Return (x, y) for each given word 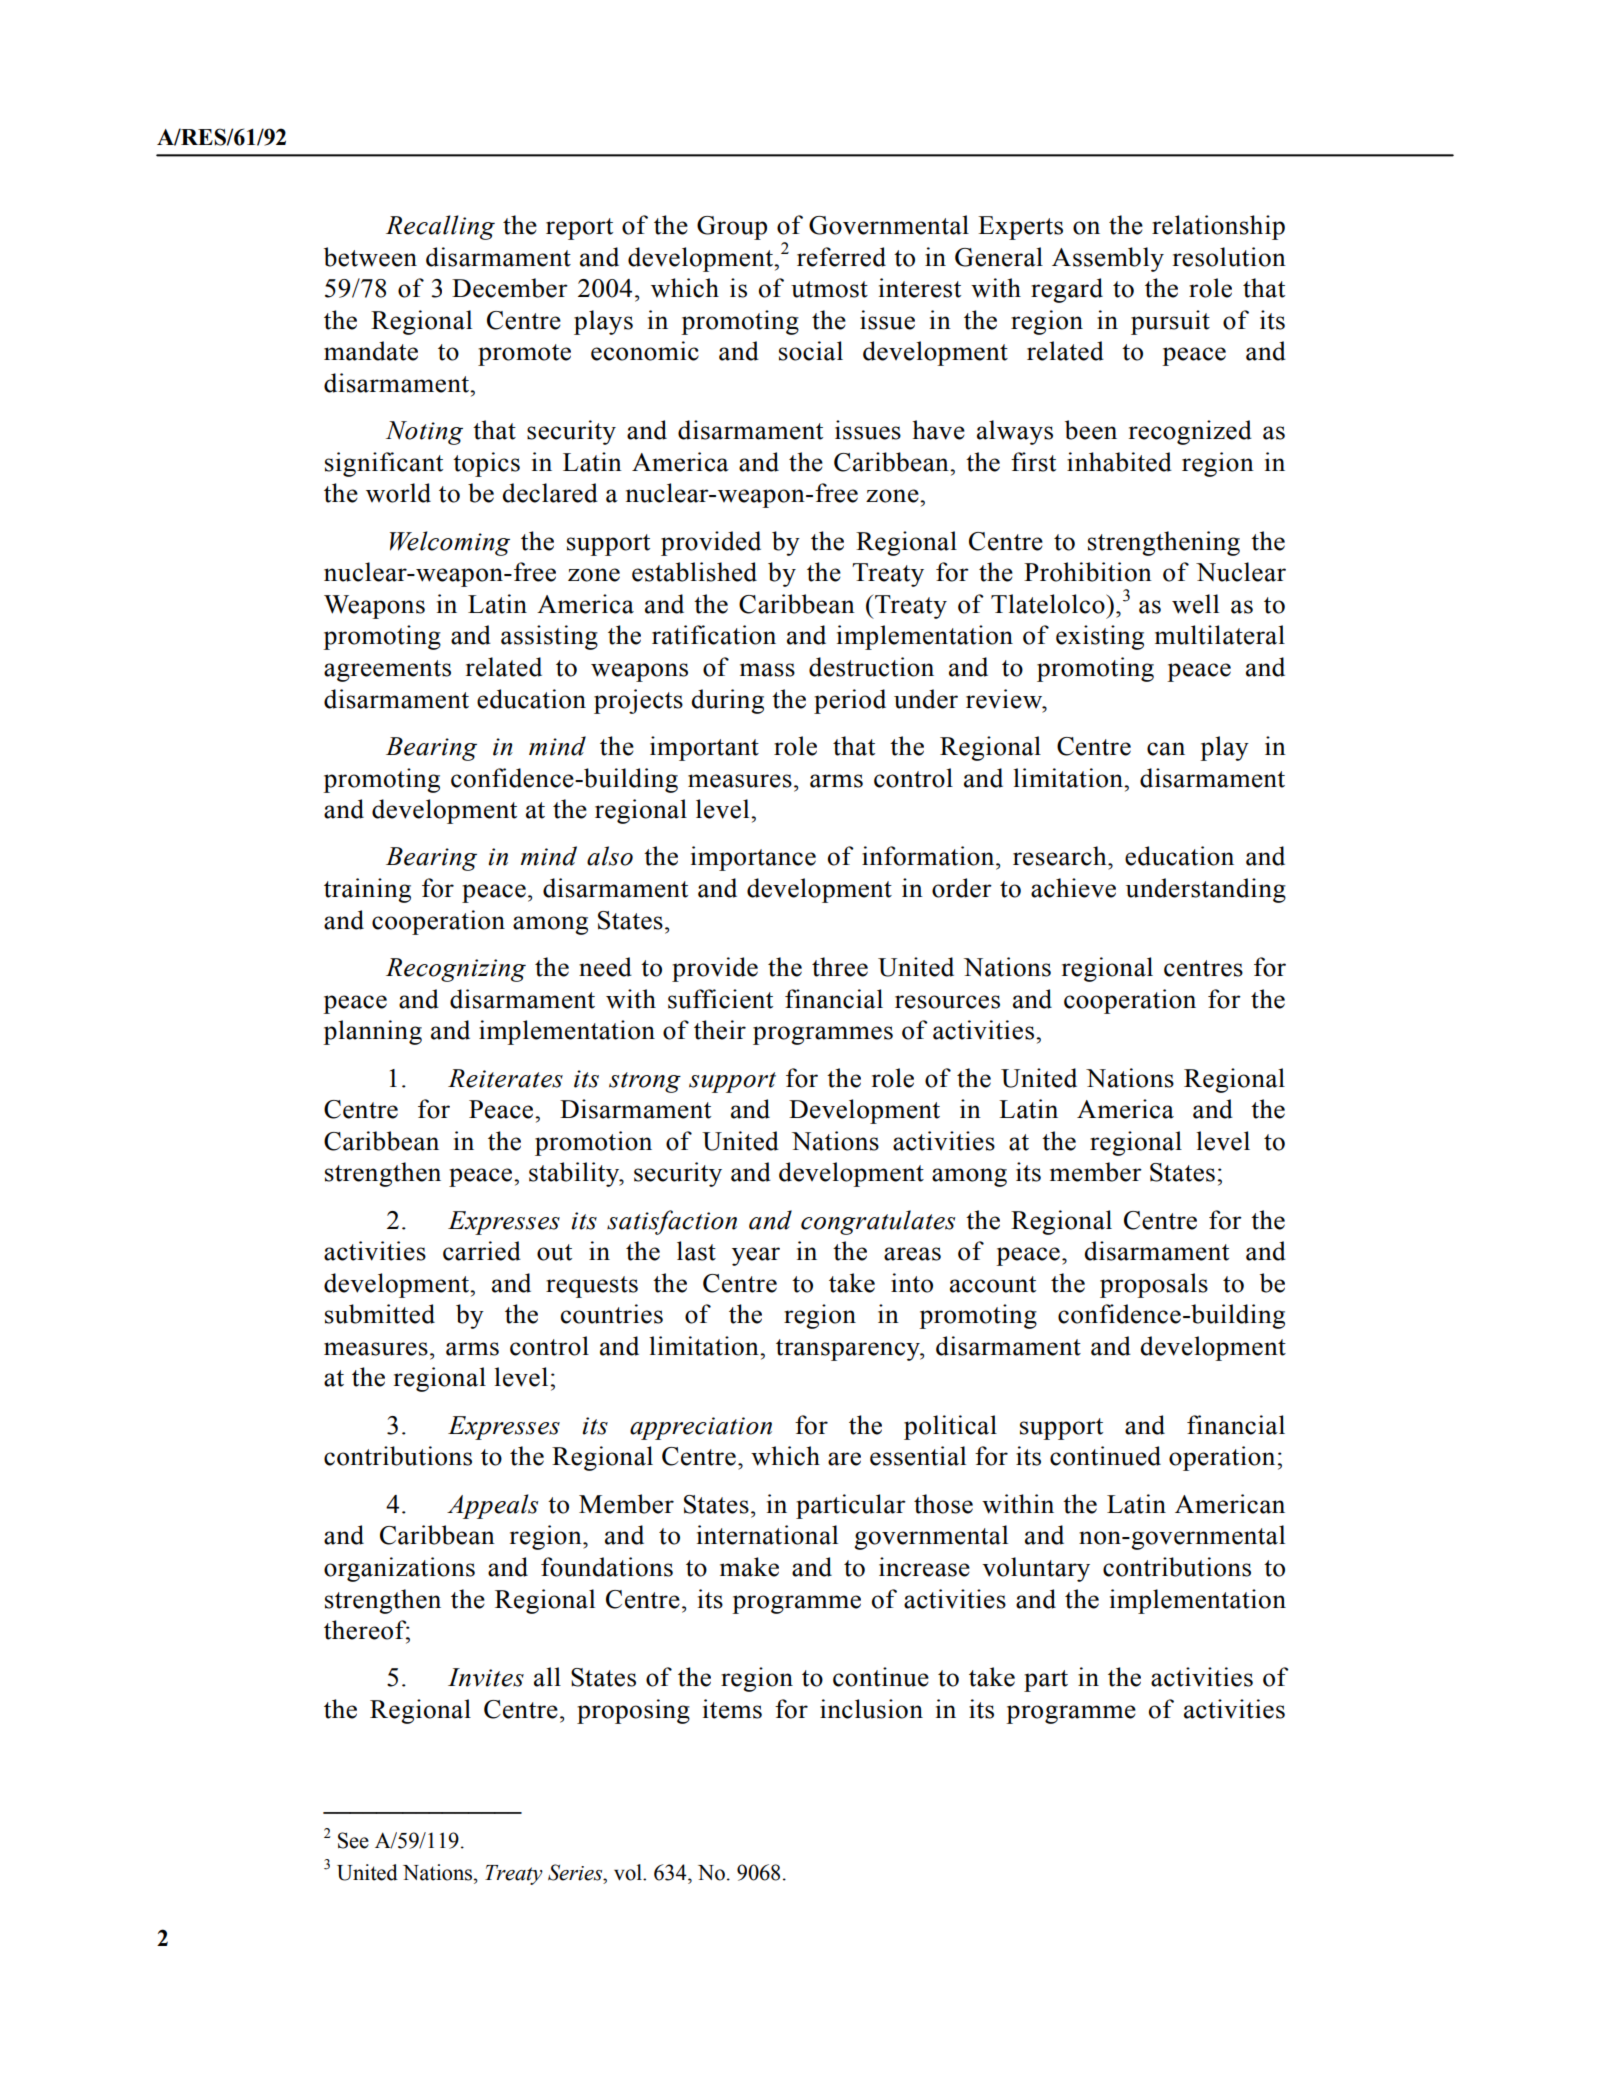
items (732, 1709)
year (756, 1256)
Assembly (1108, 259)
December (510, 288)
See (353, 1840)
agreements (387, 671)
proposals (1154, 1285)
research (1061, 856)
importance (753, 858)
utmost (829, 289)
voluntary (1036, 1569)
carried (482, 1251)
